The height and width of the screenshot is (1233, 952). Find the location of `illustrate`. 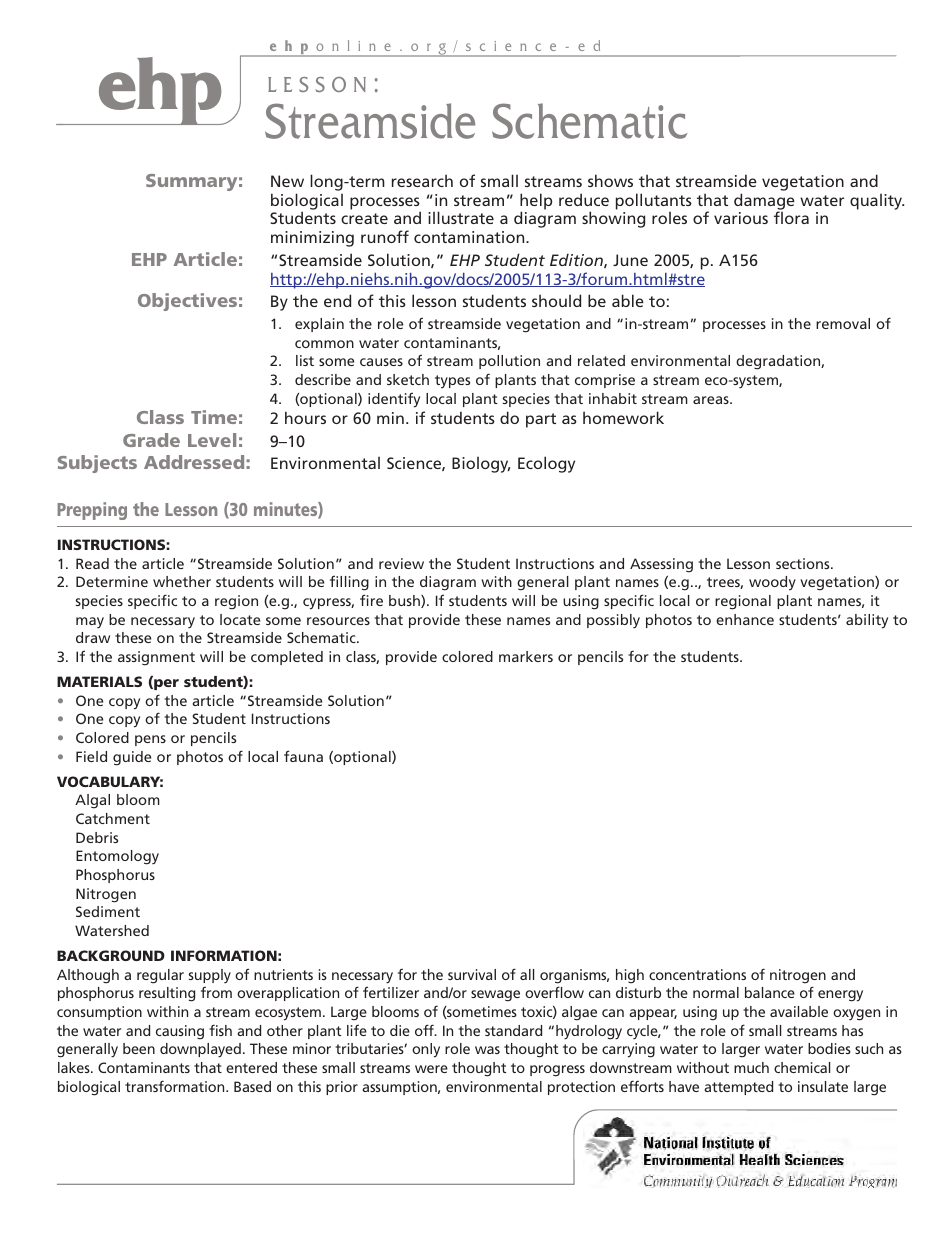

illustrate is located at coordinates (461, 217).
